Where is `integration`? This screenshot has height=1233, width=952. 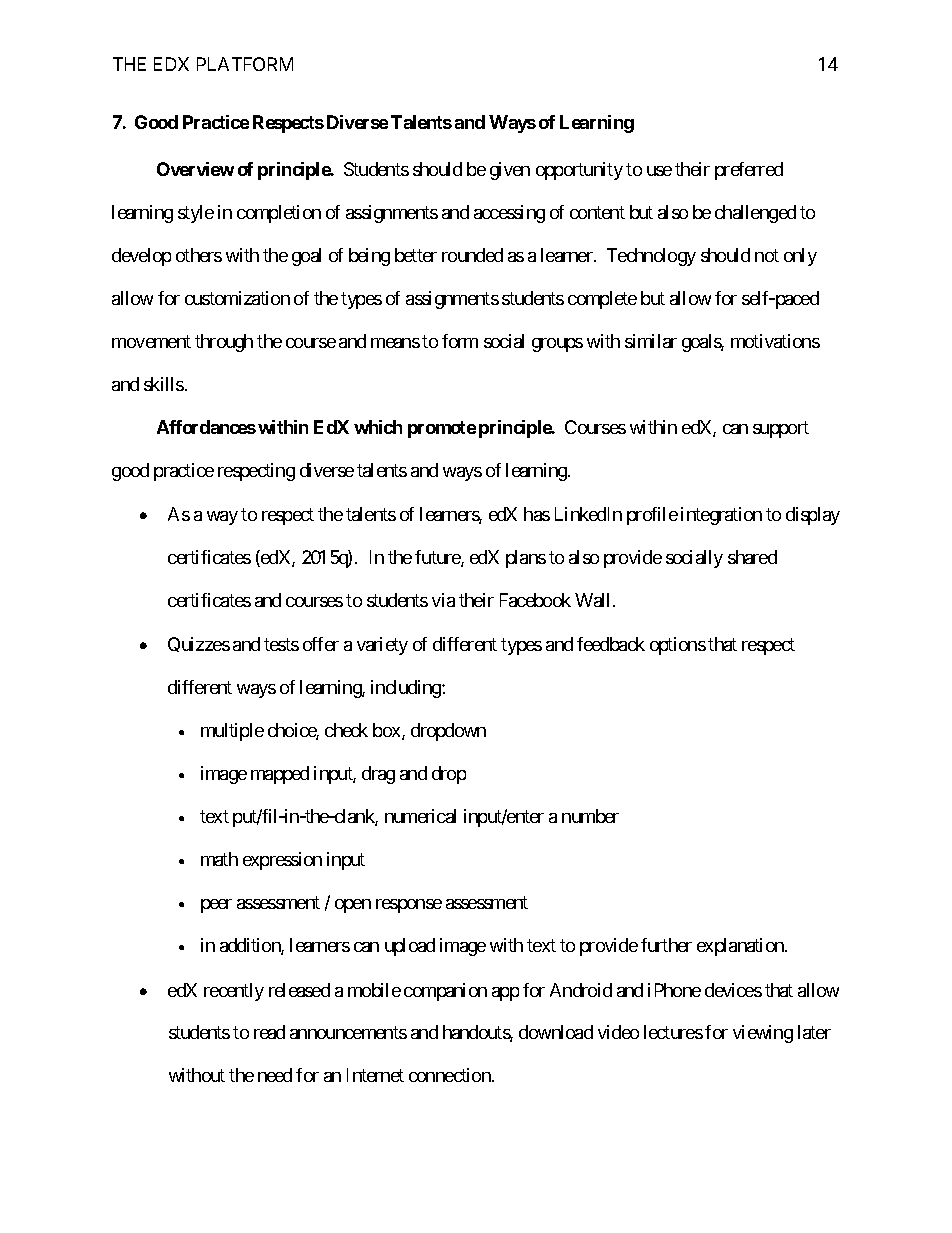 integration is located at coordinates (721, 516).
